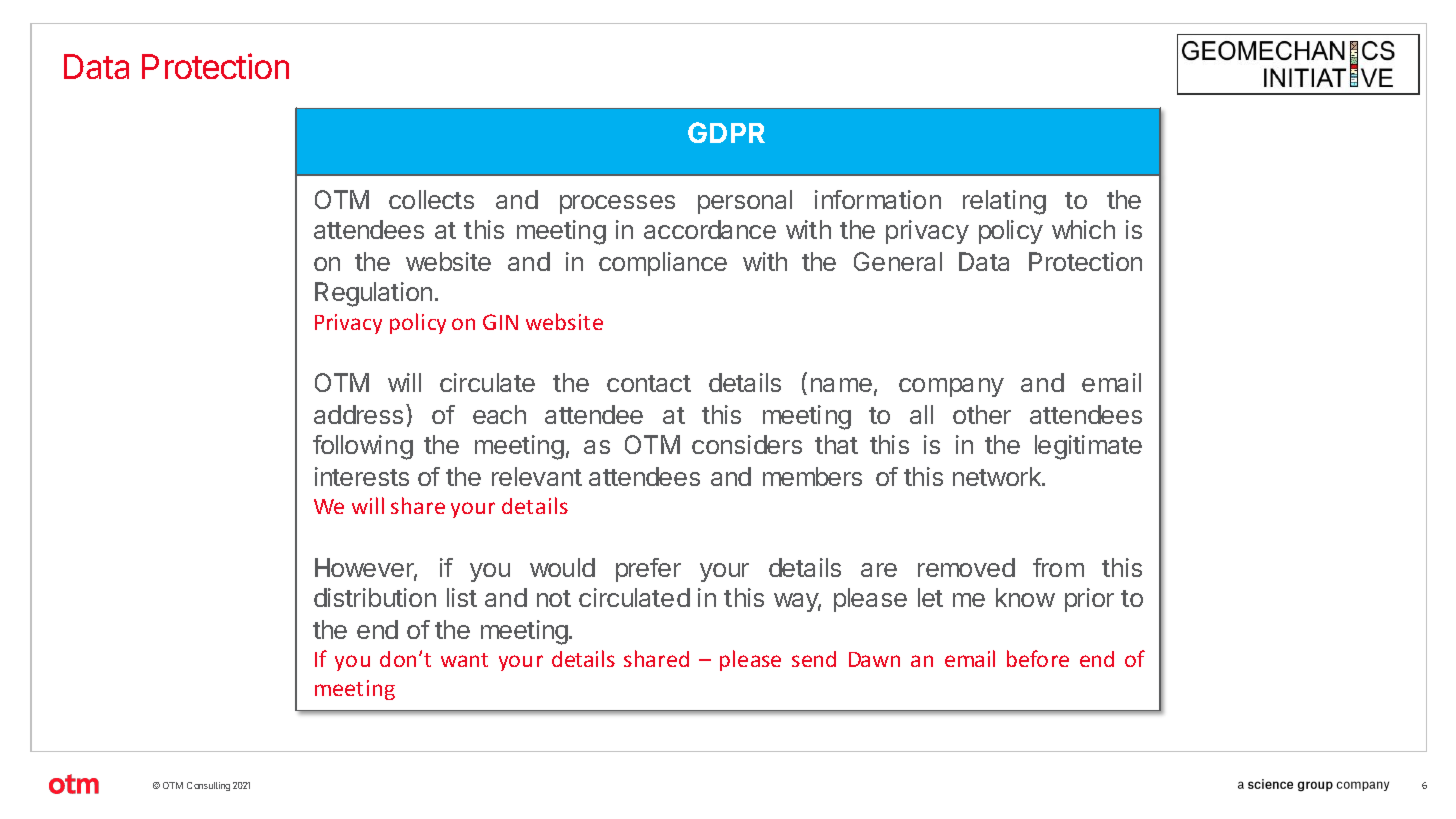  What do you see at coordinates (363, 447) in the image?
I see `following` at bounding box center [363, 447].
